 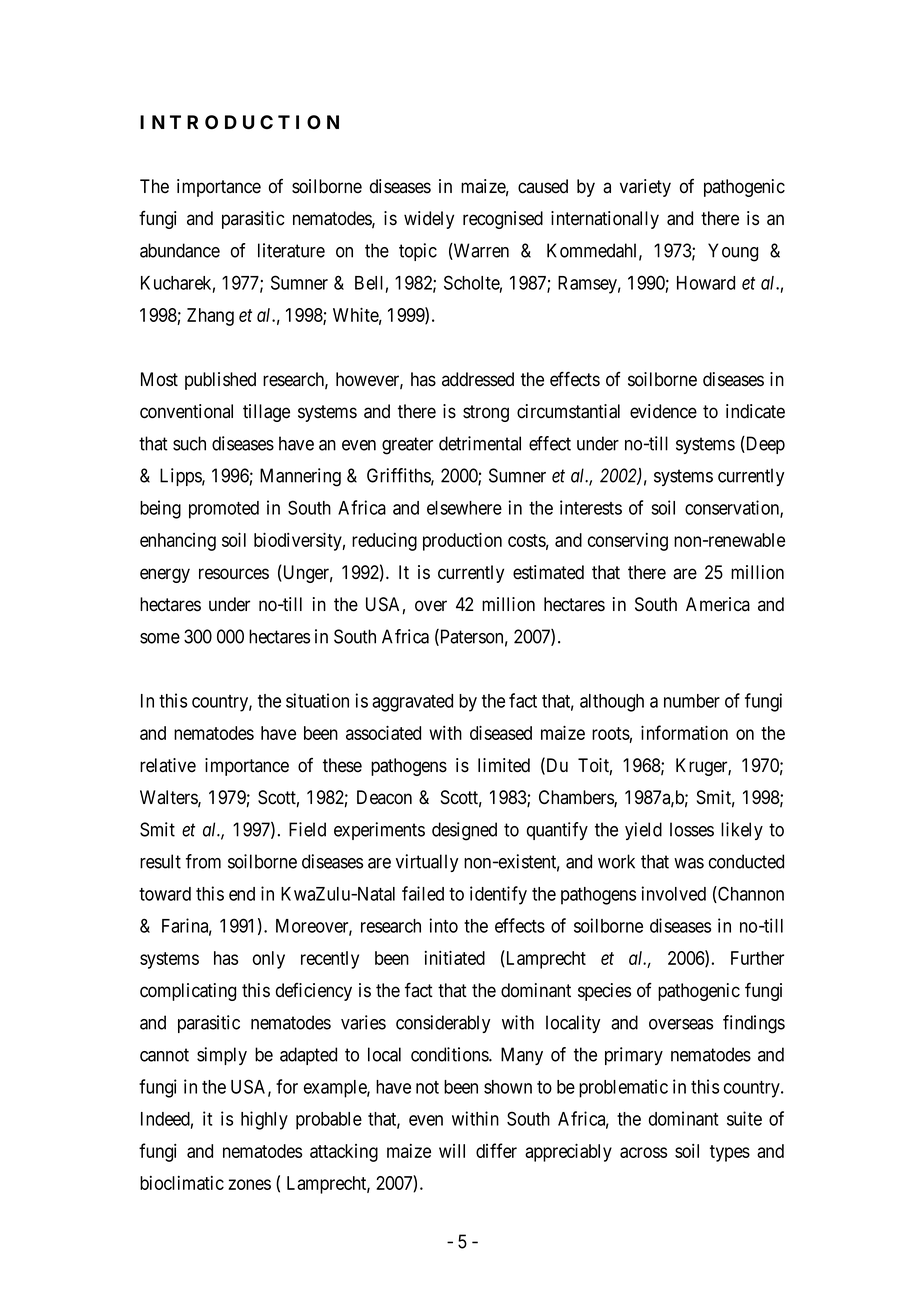 What do you see at coordinates (645, 188) in the page?
I see `variety` at bounding box center [645, 188].
